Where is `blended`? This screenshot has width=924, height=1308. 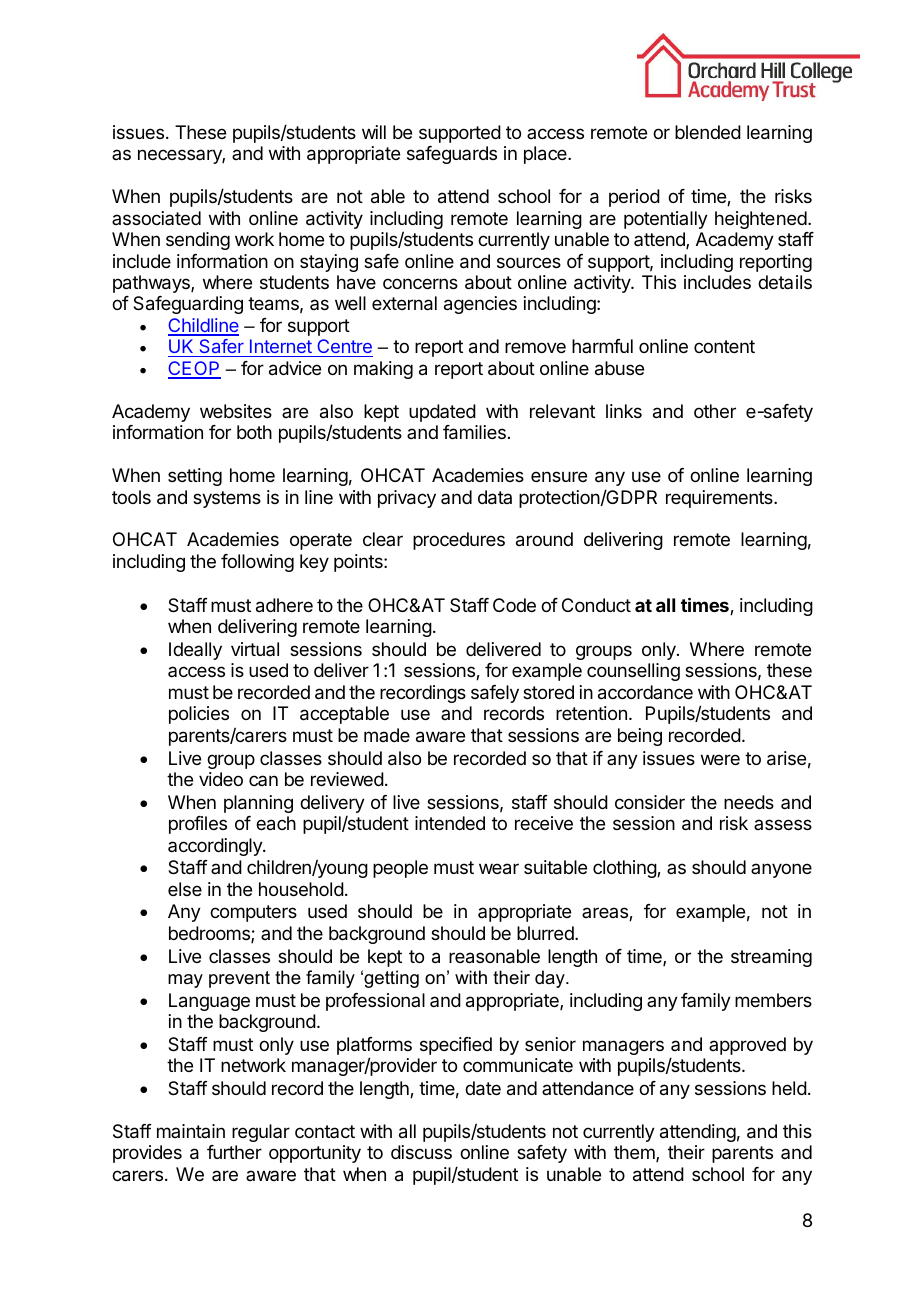
blended is located at coordinates (708, 132).
